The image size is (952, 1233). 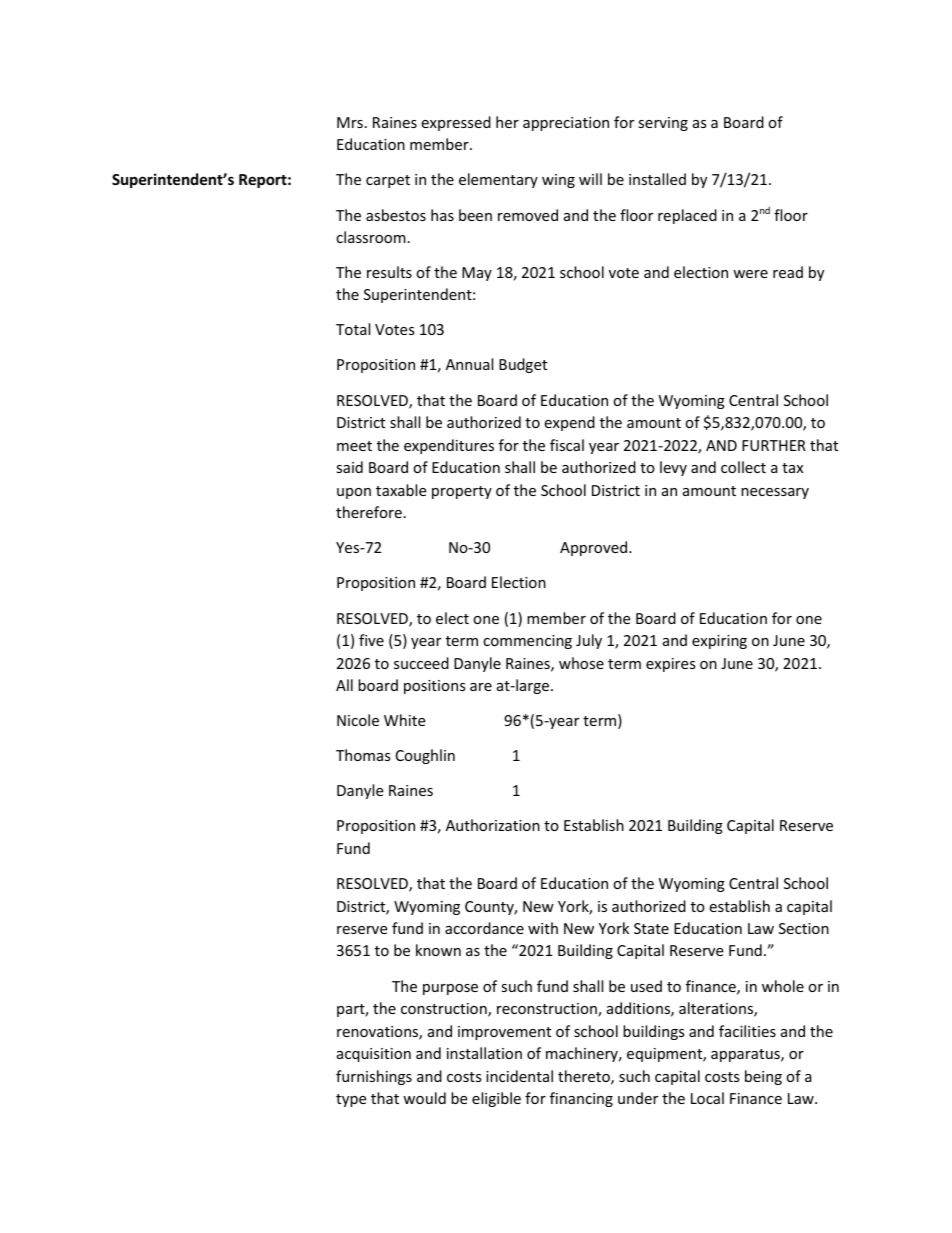 What do you see at coordinates (743, 467) in the image?
I see `collect` at bounding box center [743, 467].
